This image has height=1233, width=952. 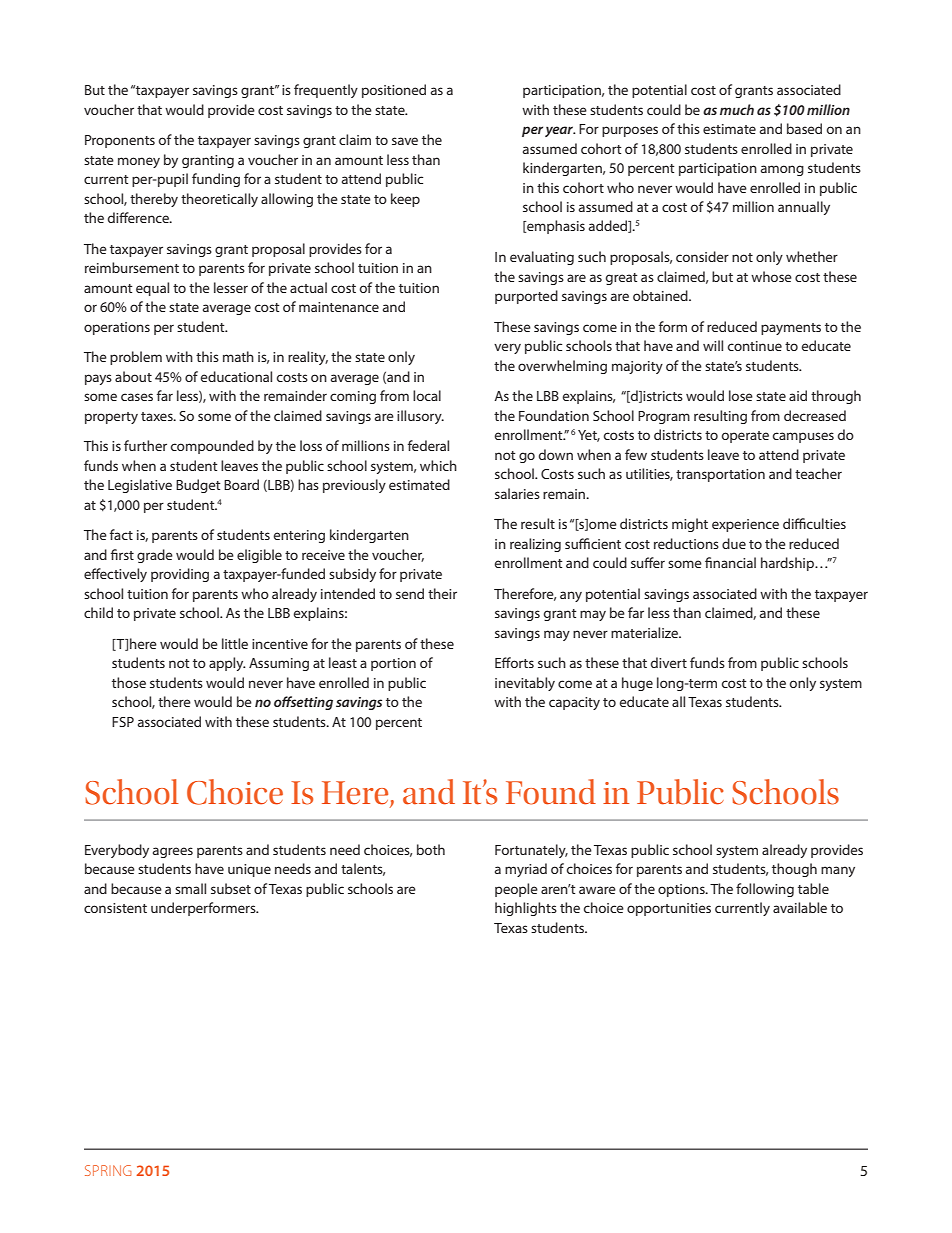 What do you see at coordinates (526, 909) in the image?
I see `highlights` at bounding box center [526, 909].
